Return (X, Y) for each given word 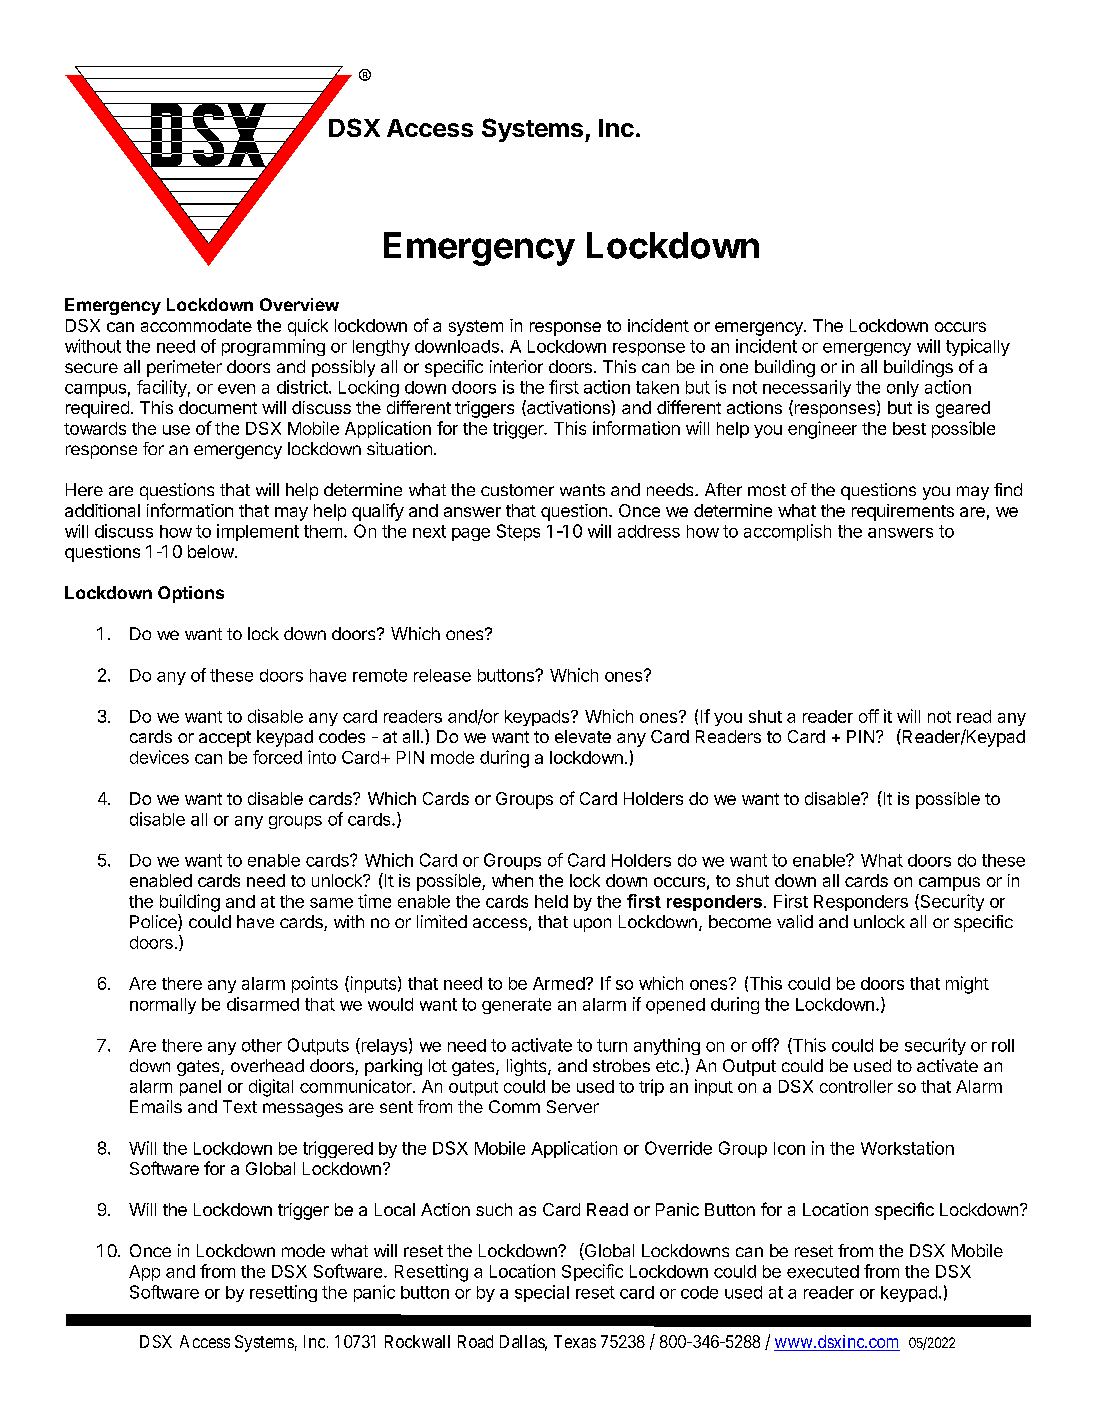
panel (200, 1088)
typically (978, 347)
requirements (903, 512)
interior (516, 366)
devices (159, 757)
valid (795, 921)
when (512, 880)
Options (191, 594)
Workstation (907, 1148)
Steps (518, 532)
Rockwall (417, 1341)
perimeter (184, 368)
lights (528, 1067)
